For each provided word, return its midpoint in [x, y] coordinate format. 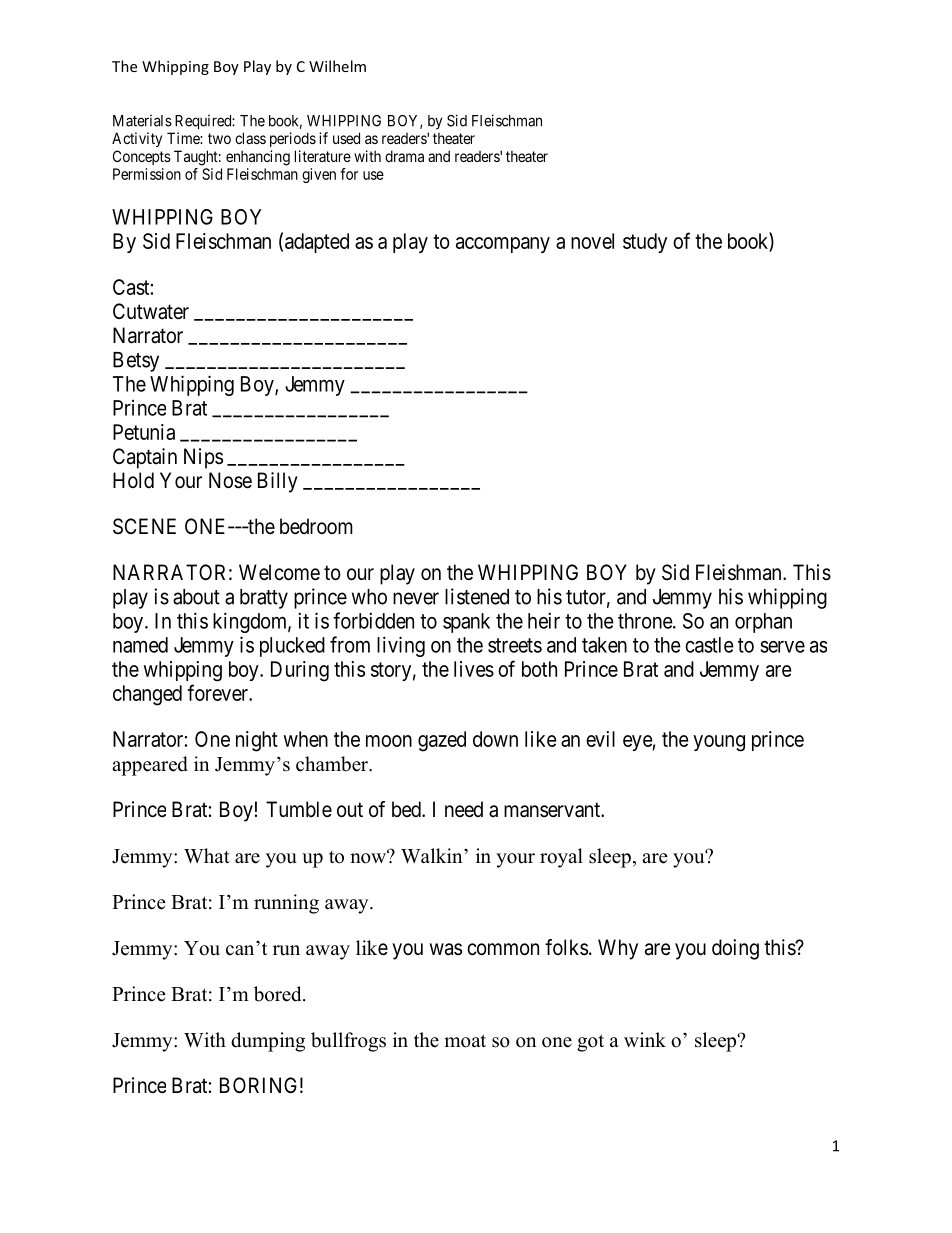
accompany [503, 245]
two [219, 138]
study [645, 243]
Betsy [136, 362]
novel [592, 241]
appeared [150, 766]
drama [404, 156]
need [464, 809]
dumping [268, 1042]
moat [465, 1041]
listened [477, 596]
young [719, 743]
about [196, 597]
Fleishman [740, 572]
